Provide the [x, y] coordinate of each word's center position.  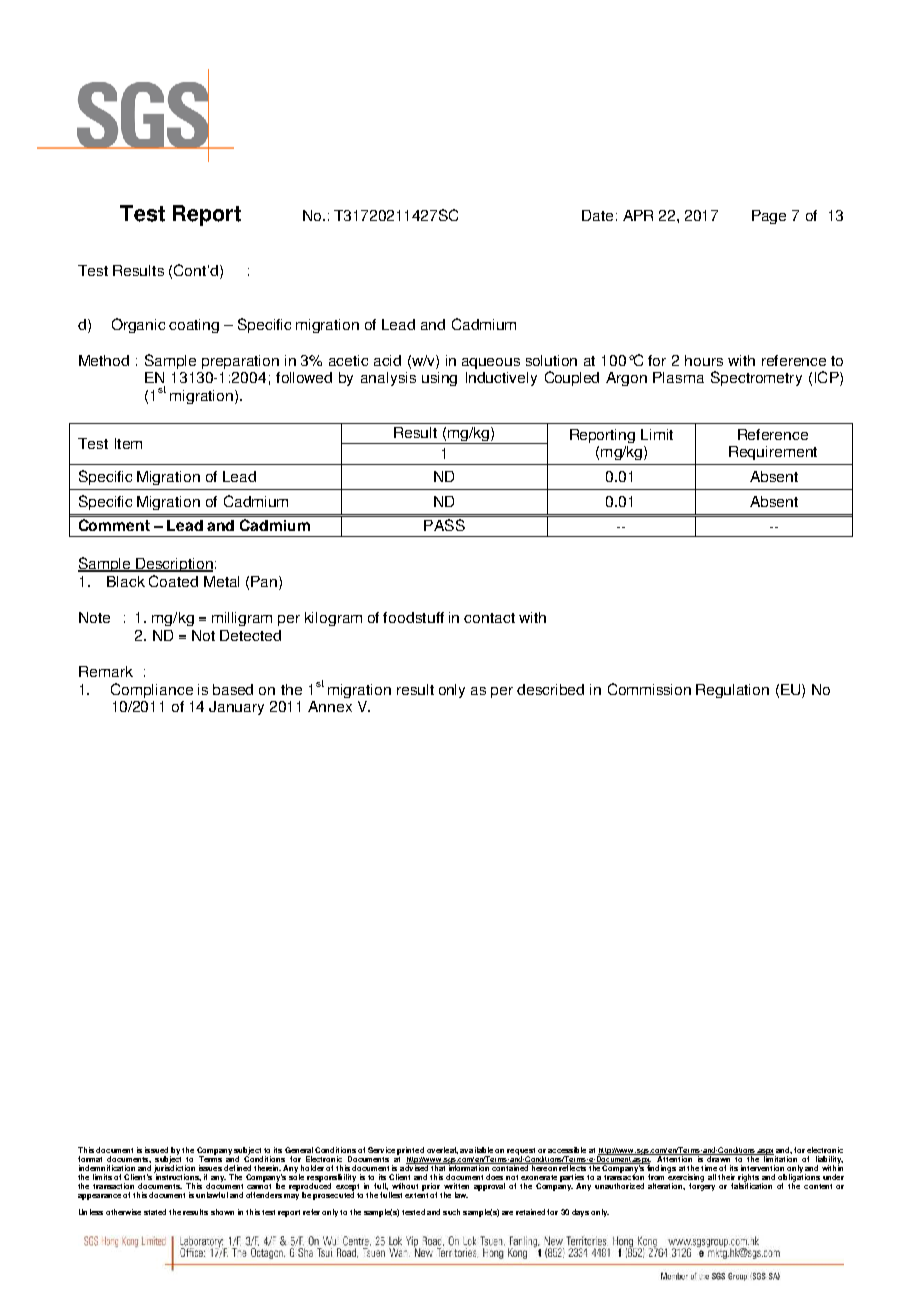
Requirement [773, 453]
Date [597, 215]
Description [174, 565]
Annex [330, 706]
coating [194, 326]
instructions [177, 1176]
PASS [444, 525]
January [236, 708]
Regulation [732, 691]
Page [769, 217]
